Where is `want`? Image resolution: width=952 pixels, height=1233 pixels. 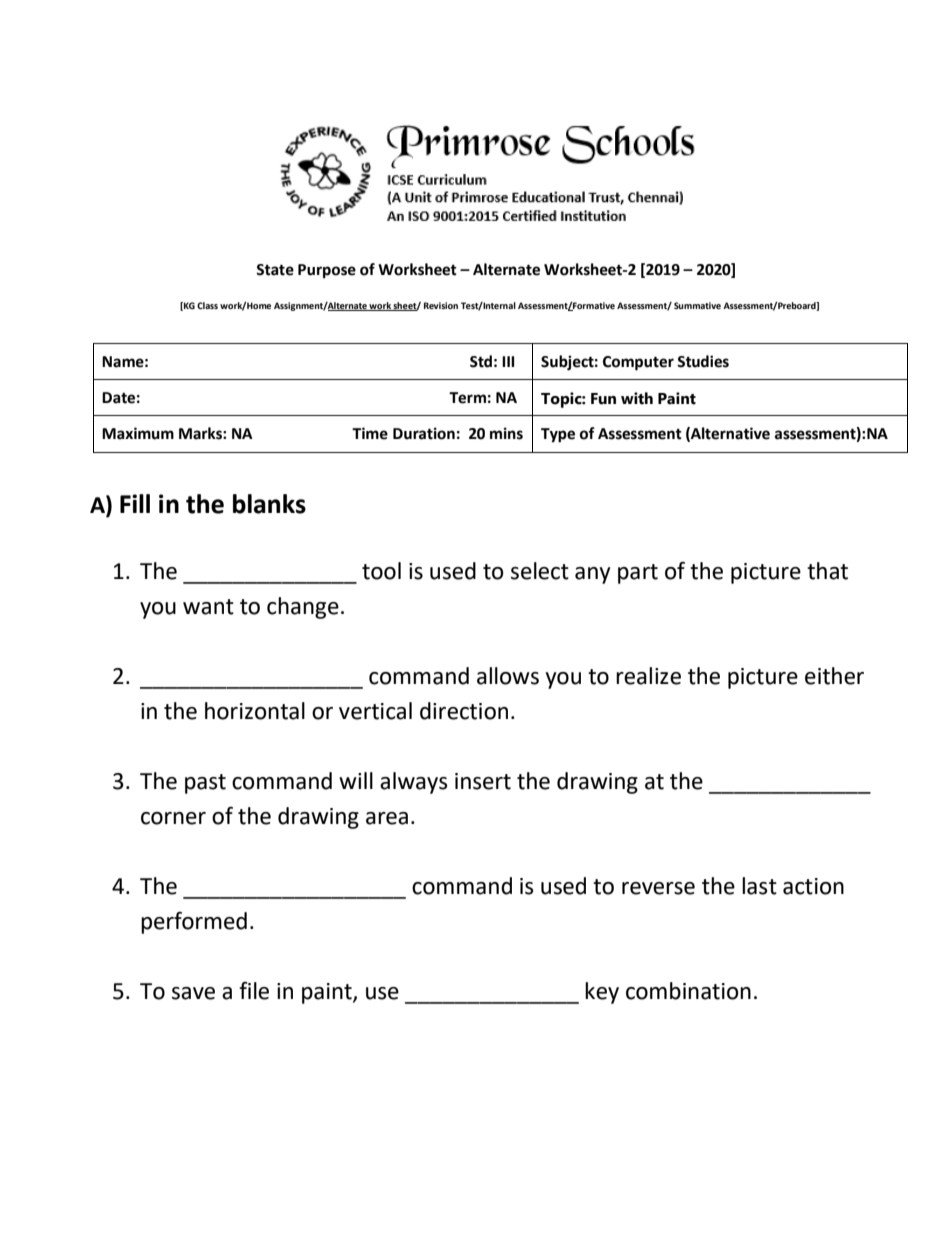
want is located at coordinates (208, 607).
